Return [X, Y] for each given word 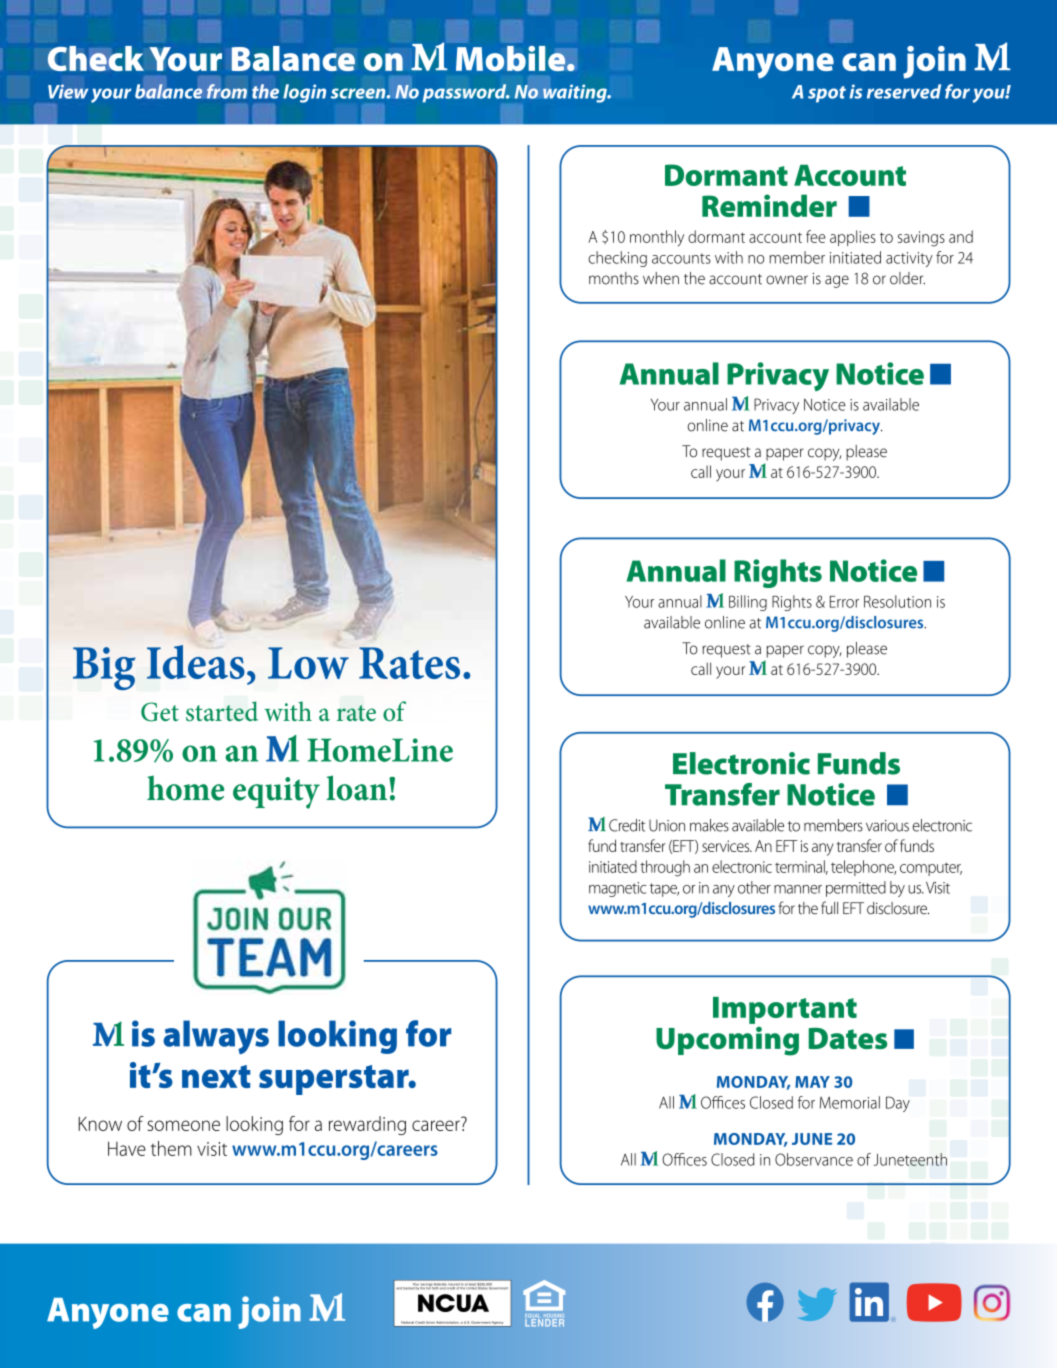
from [227, 91]
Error [844, 602]
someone [184, 1125]
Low [308, 663]
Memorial [850, 1102]
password [466, 93]
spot [827, 94]
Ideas [196, 662]
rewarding [367, 1125]
